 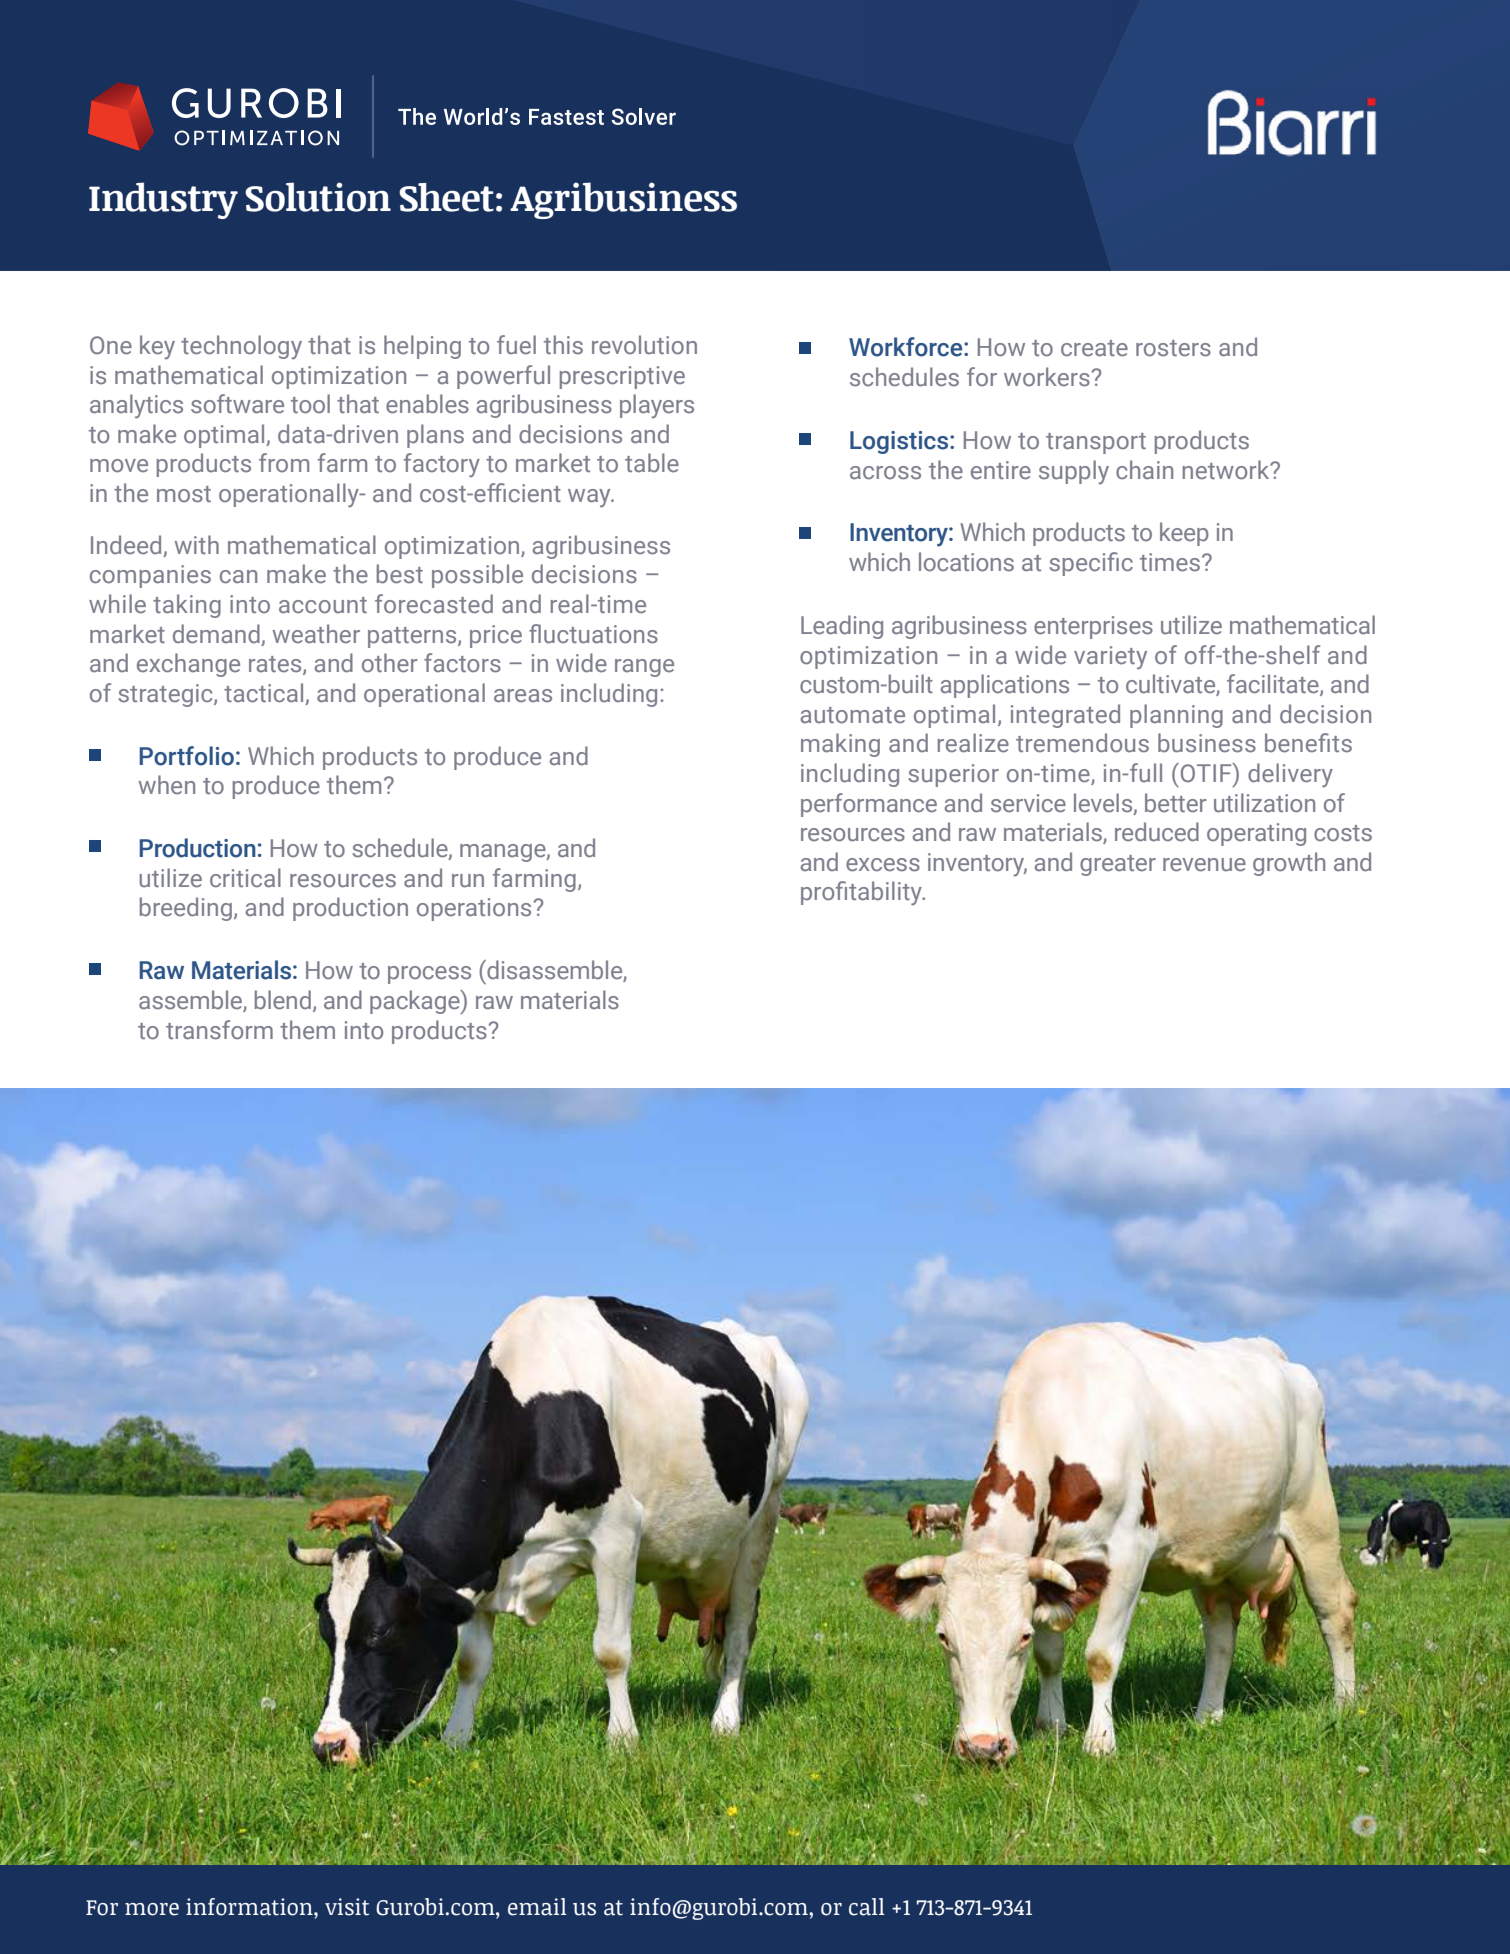 I want to click on transform, so click(x=219, y=1030).
